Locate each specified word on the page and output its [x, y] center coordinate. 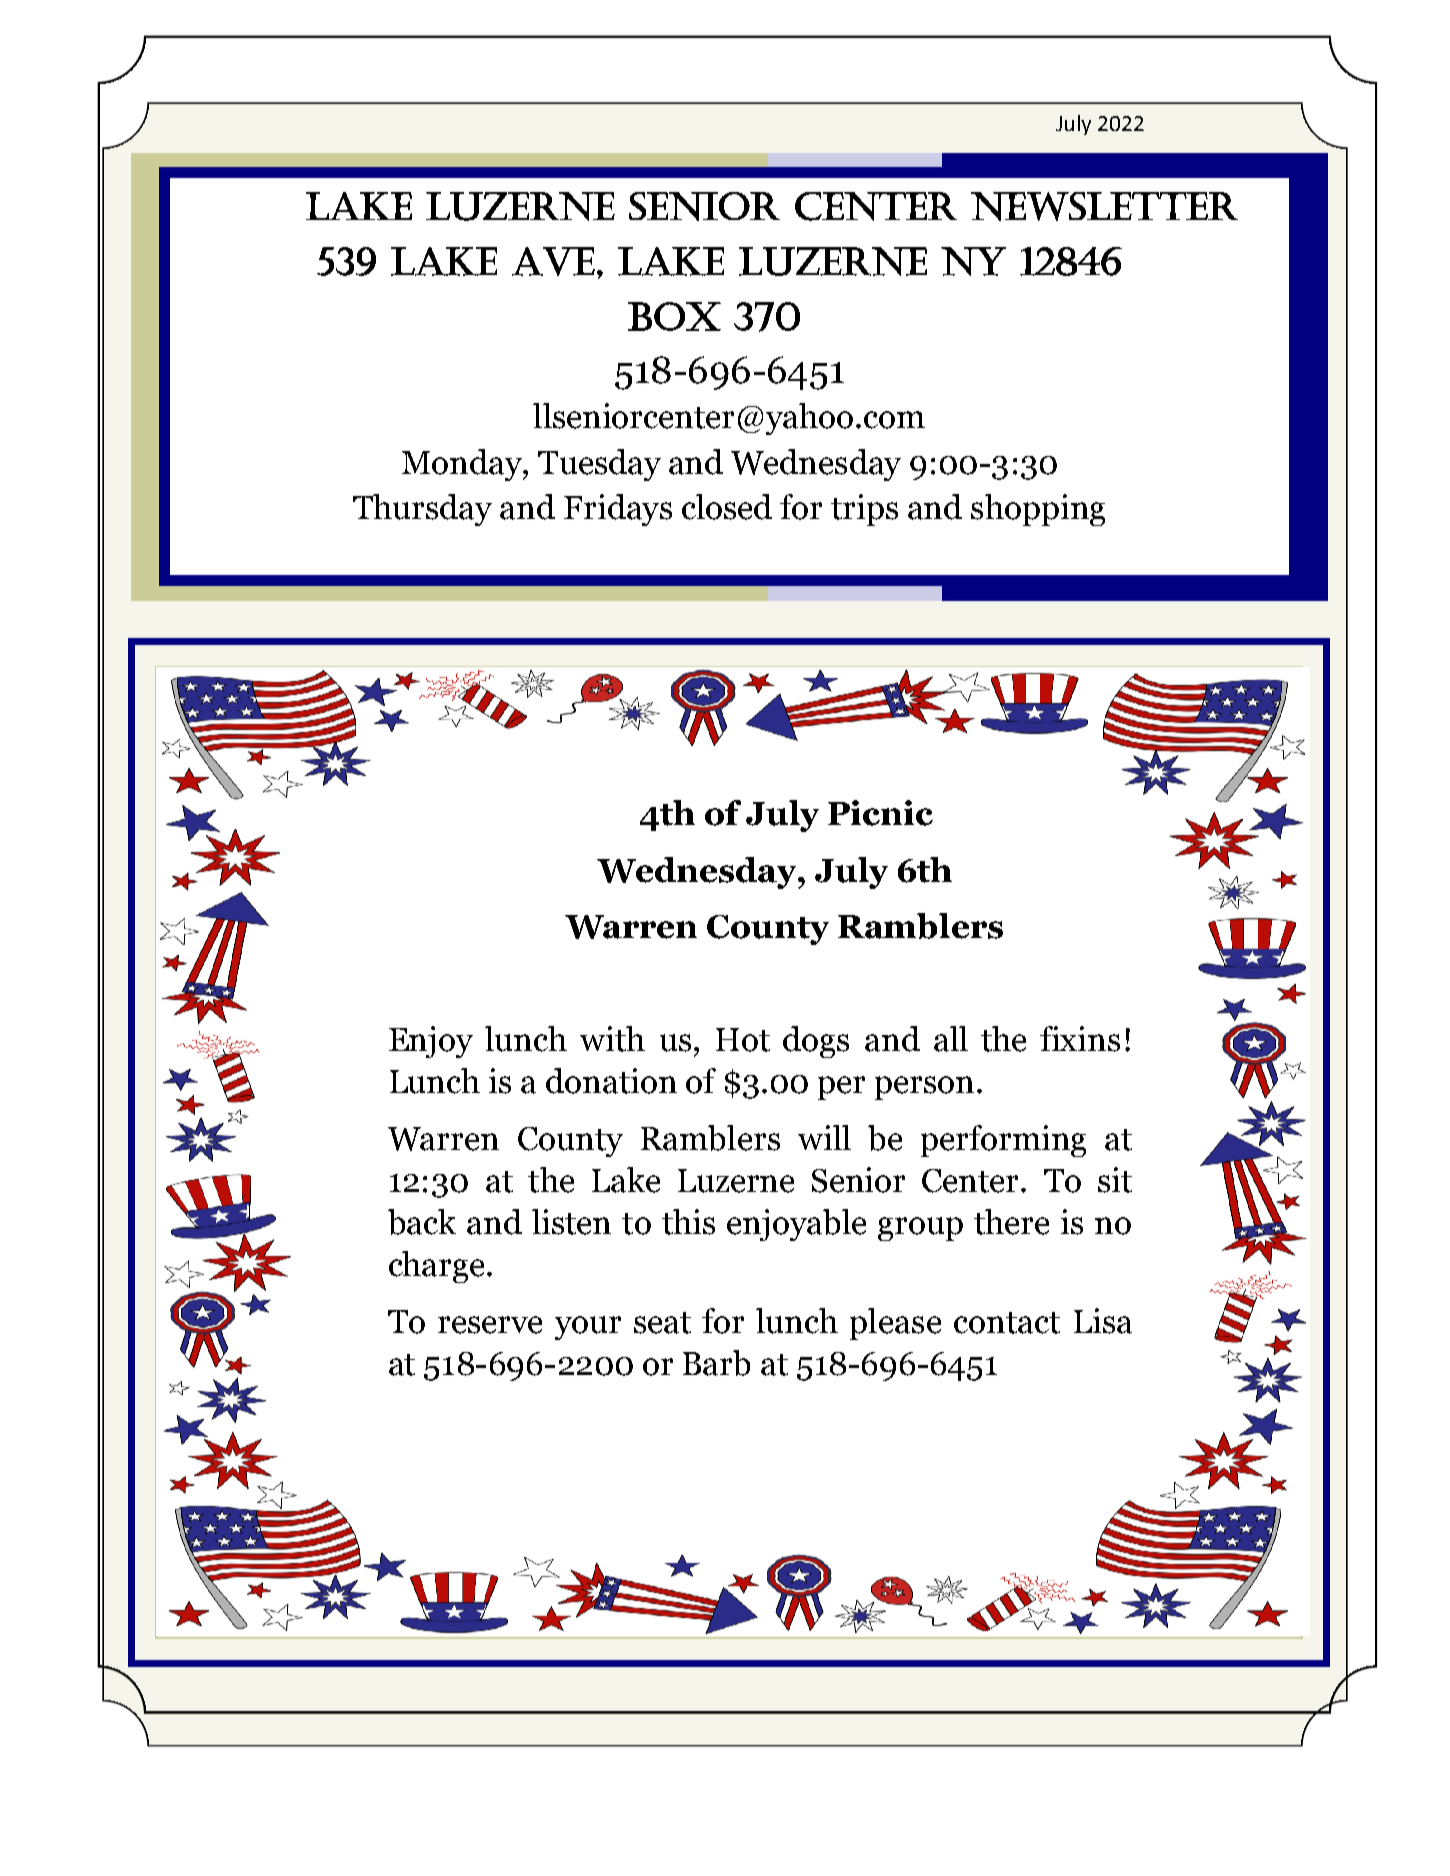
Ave [553, 261]
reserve [490, 1325]
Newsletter [1104, 206]
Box [674, 316]
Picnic [880, 813]
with [612, 1039]
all [951, 1039]
